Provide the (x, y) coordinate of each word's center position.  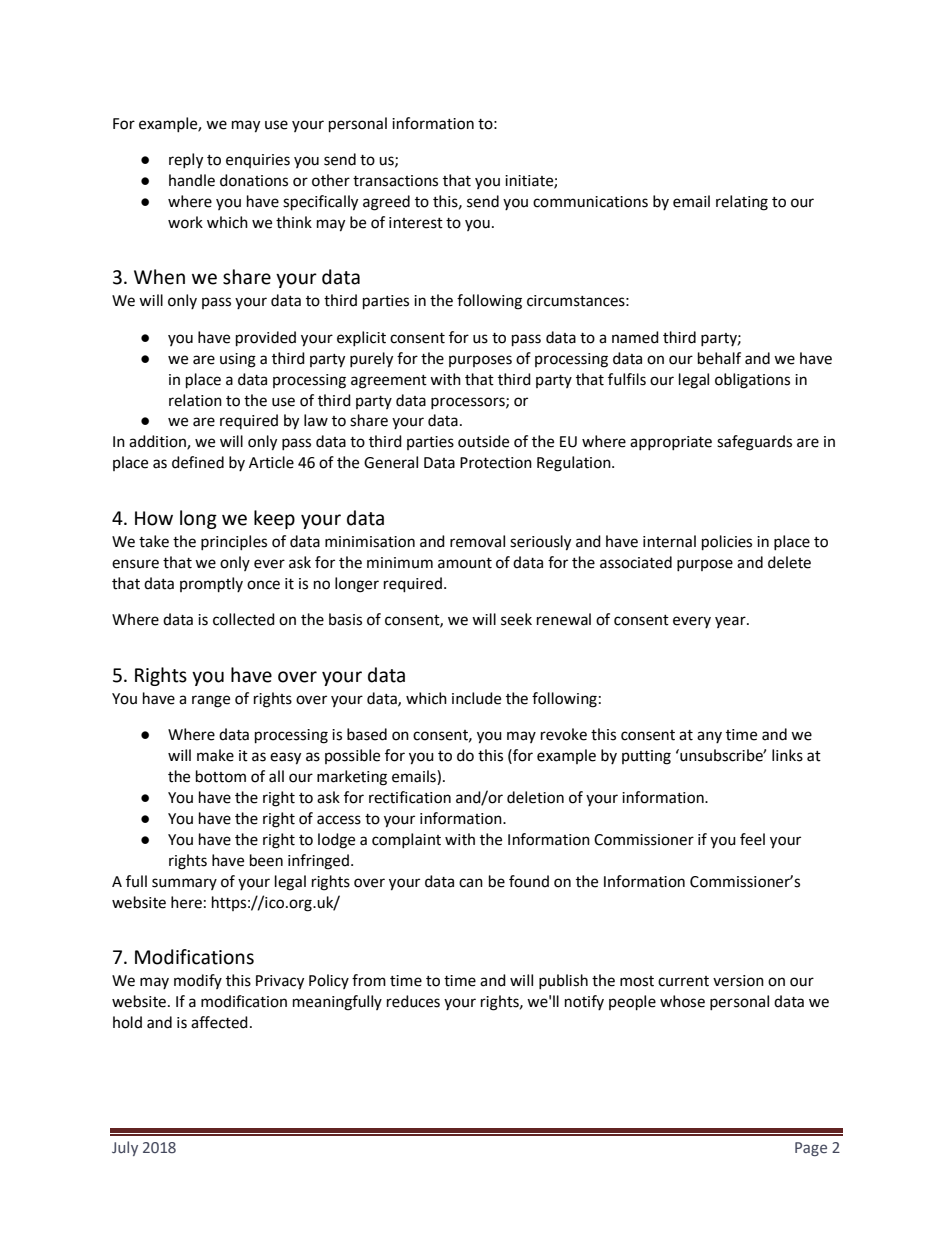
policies (727, 543)
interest (416, 223)
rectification (410, 797)
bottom (221, 776)
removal (477, 541)
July (125, 1148)
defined (198, 462)
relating (742, 203)
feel (752, 839)
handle (192, 180)
